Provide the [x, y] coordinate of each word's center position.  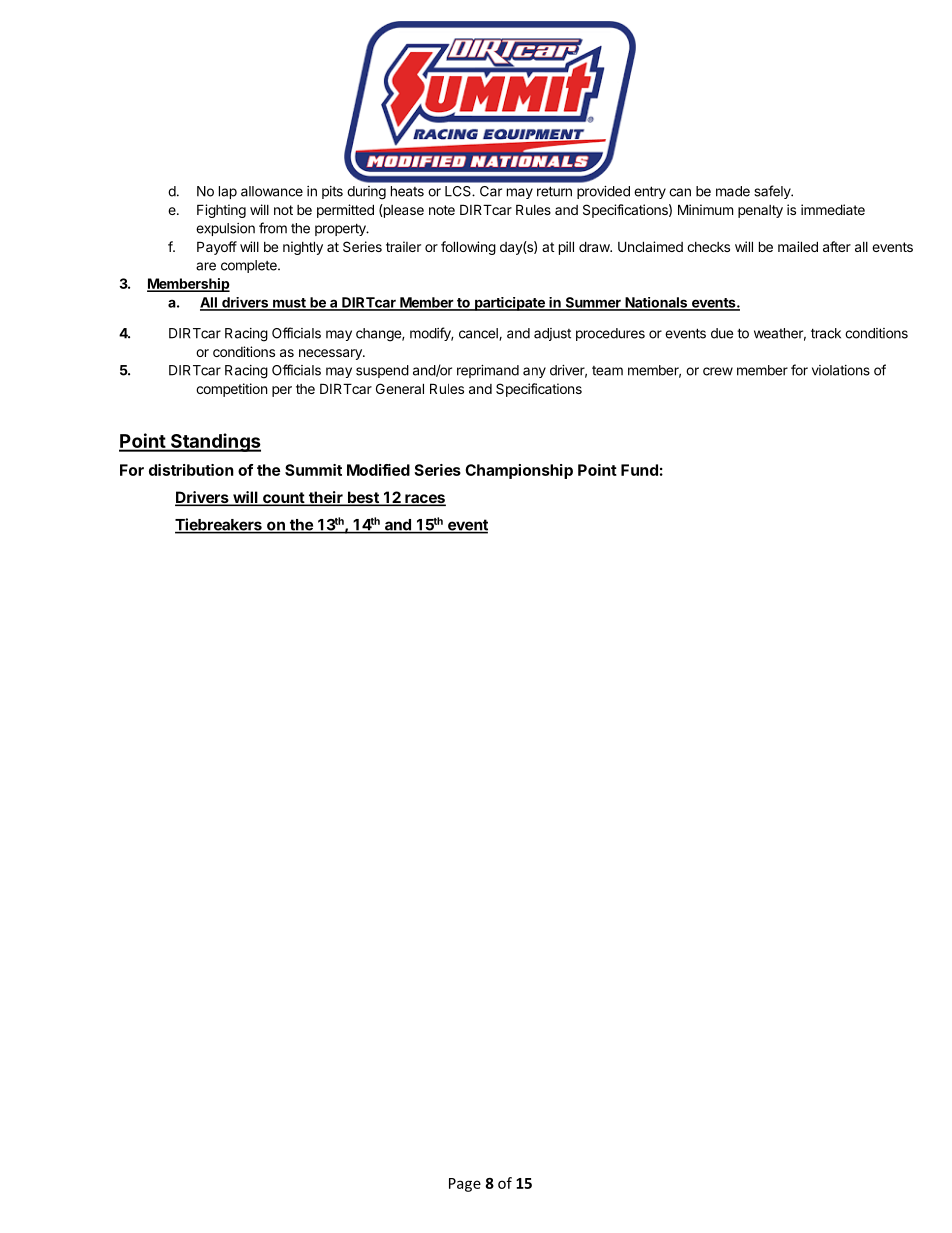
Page [465, 1185]
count [283, 499]
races [424, 500]
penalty [760, 211]
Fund [639, 470]
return [554, 191]
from [273, 228]
